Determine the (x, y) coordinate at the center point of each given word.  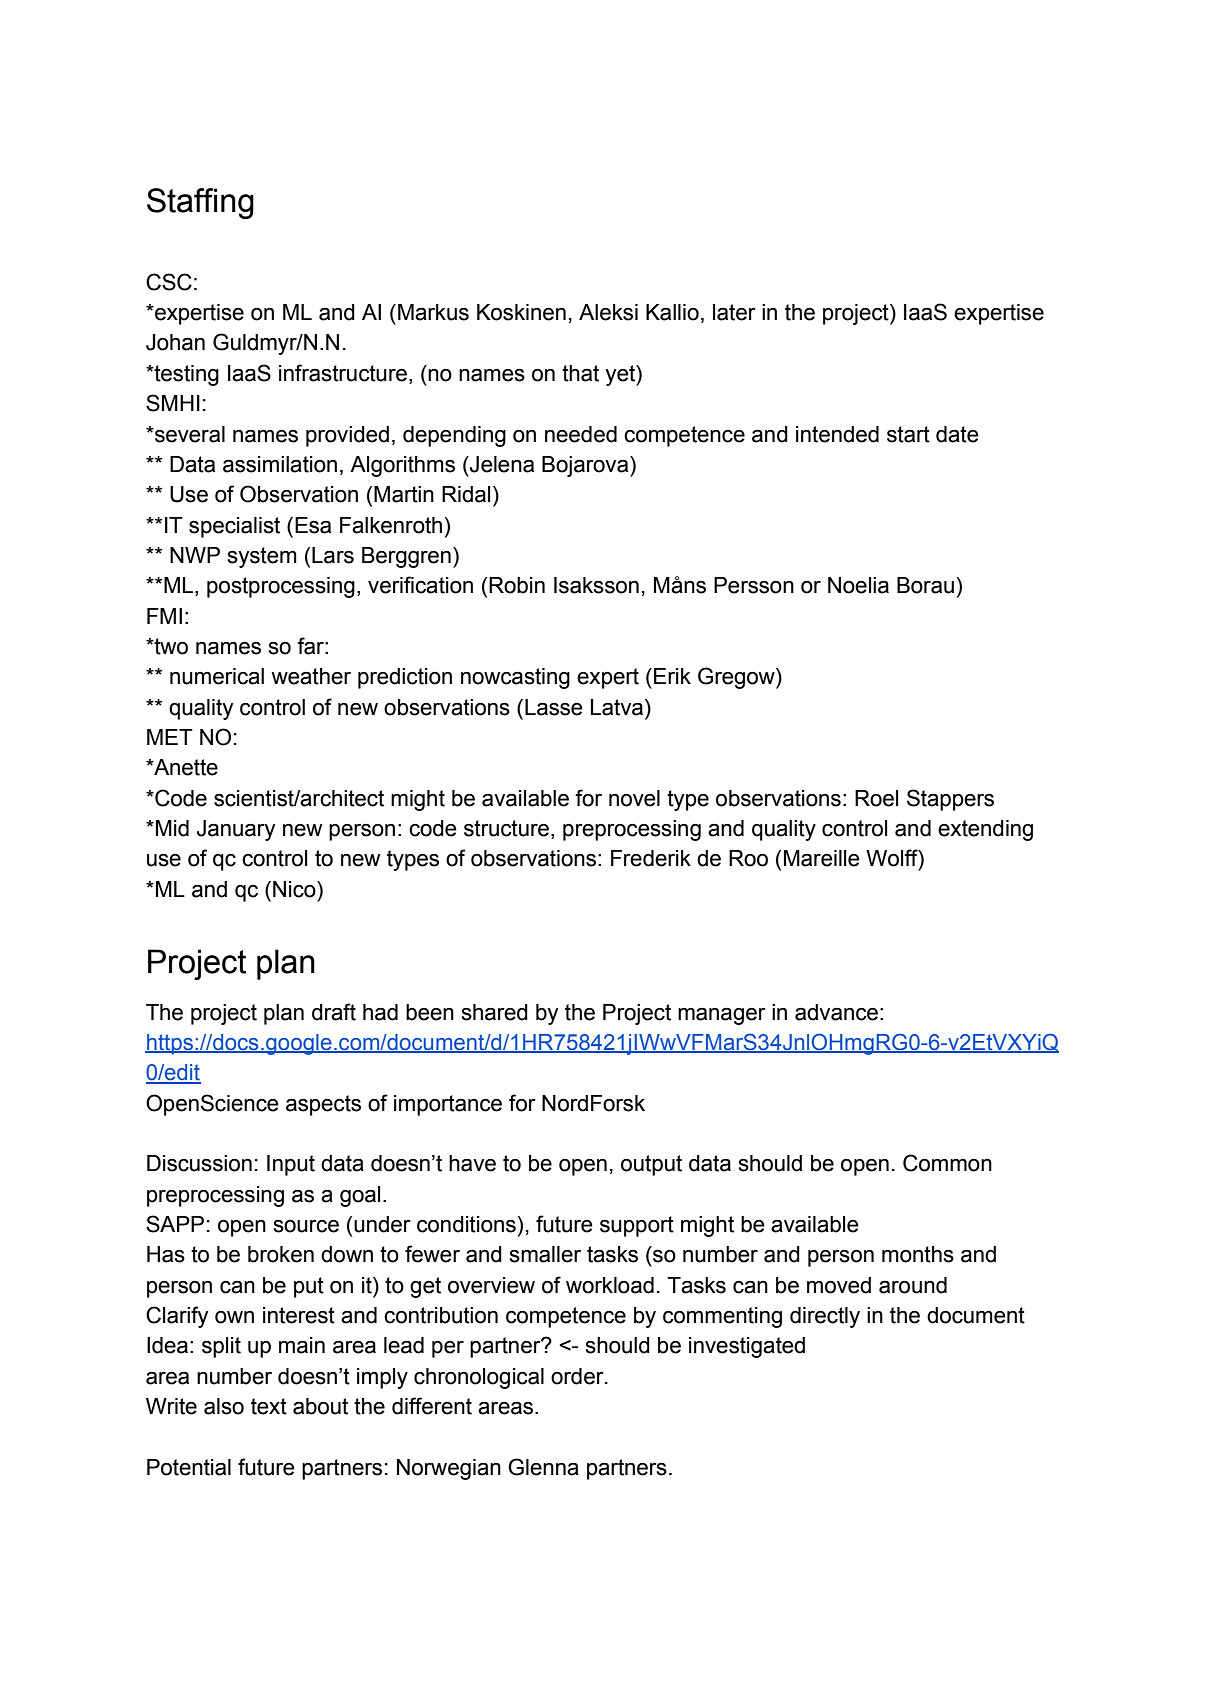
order (578, 1376)
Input (291, 1165)
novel (634, 798)
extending (985, 830)
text (269, 1406)
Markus (433, 312)
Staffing (200, 203)
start (908, 434)
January (236, 830)
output (651, 1165)
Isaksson (596, 585)
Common (947, 1163)
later (734, 312)
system (262, 557)
